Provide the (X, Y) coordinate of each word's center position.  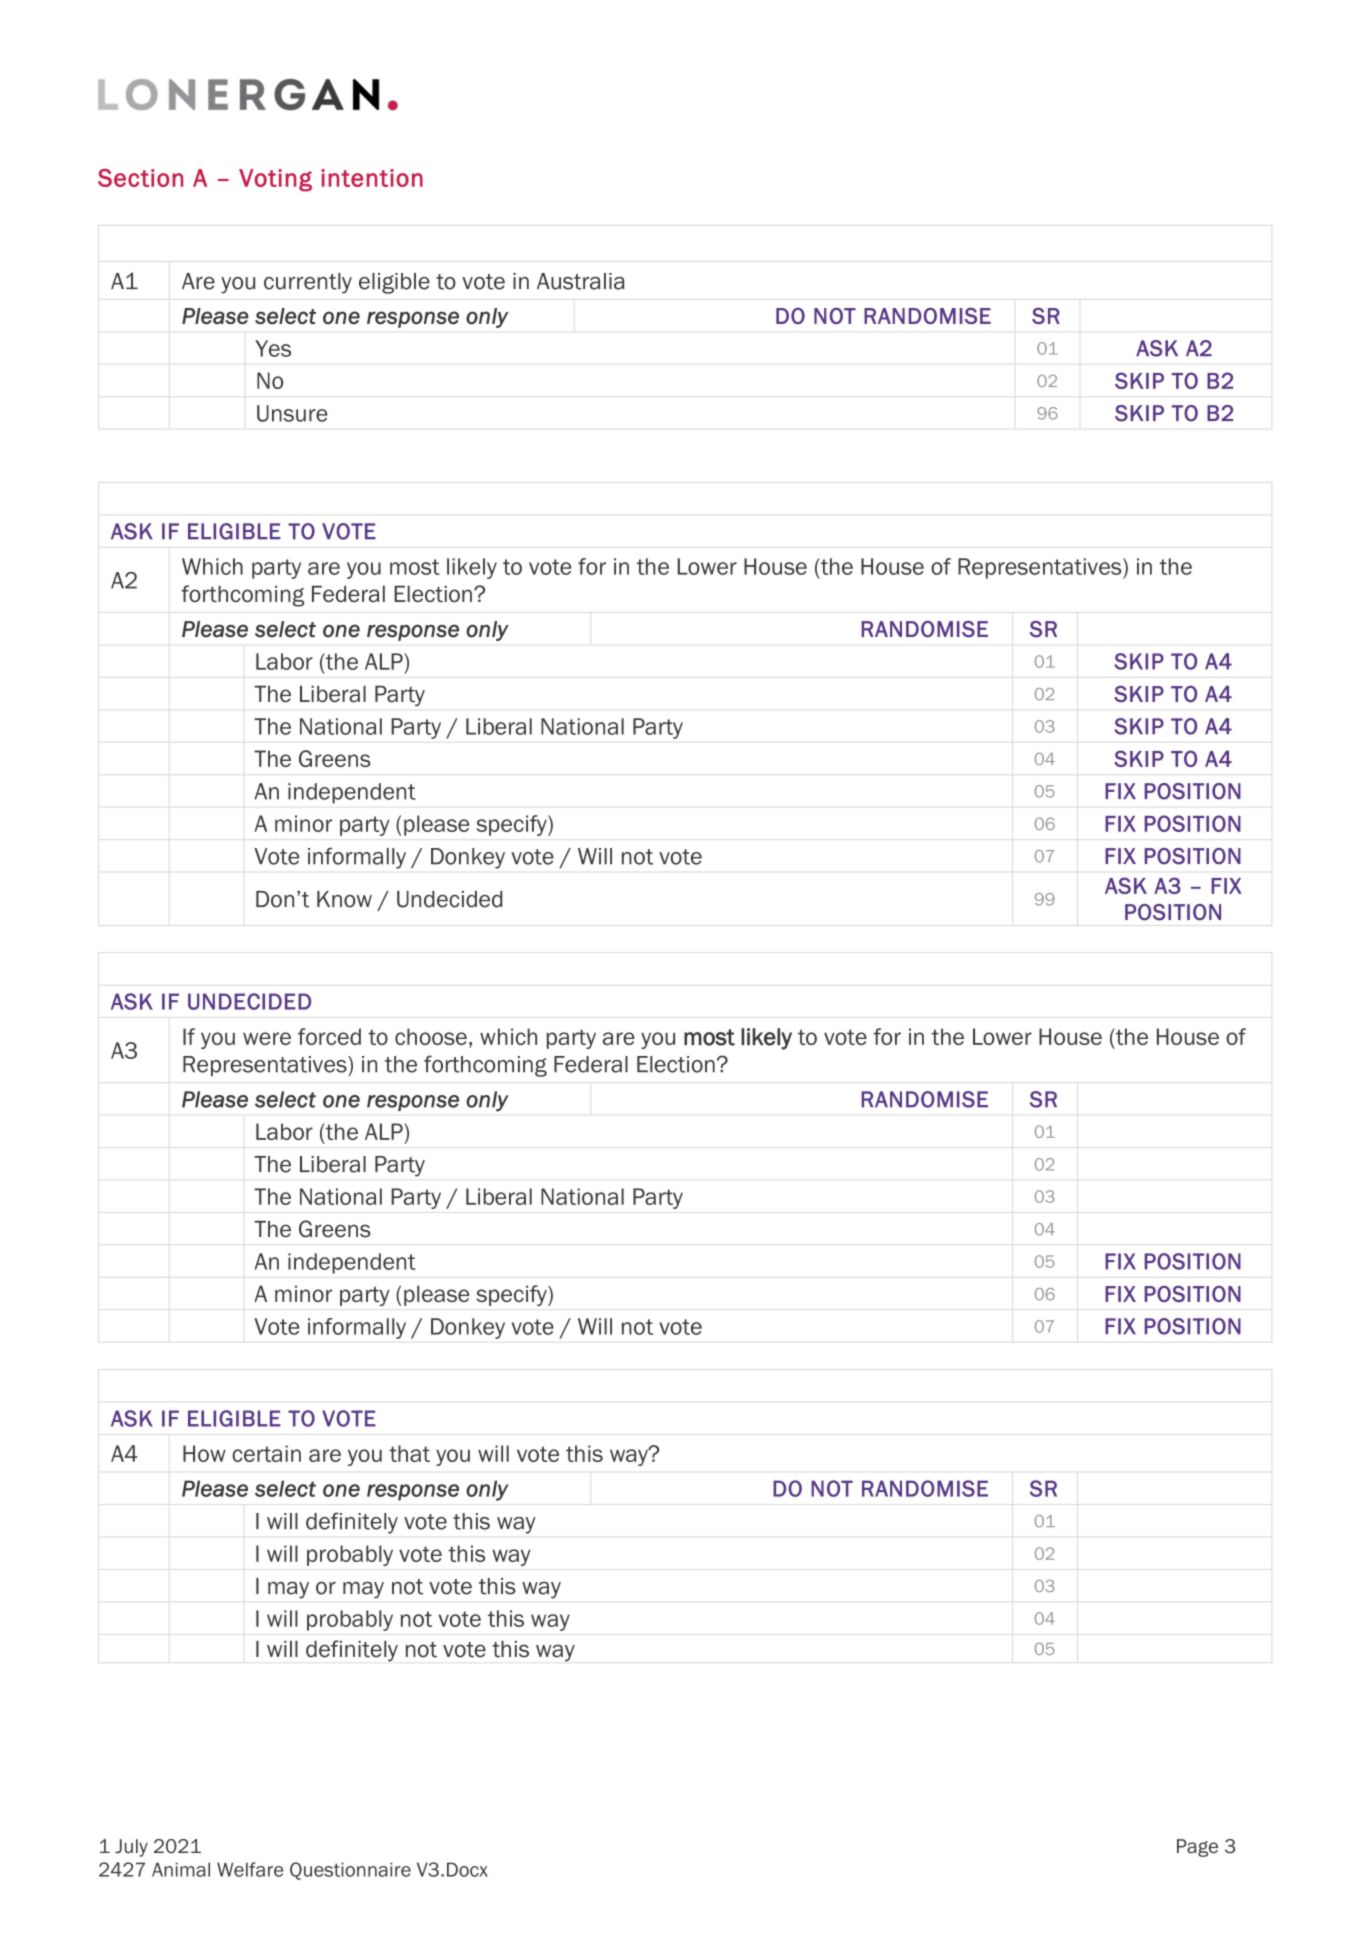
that (409, 1453)
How (204, 1453)
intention (372, 178)
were (267, 1038)
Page (1197, 1848)
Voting (275, 180)
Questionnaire (350, 1871)
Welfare (250, 1869)
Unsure (292, 413)
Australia (581, 281)
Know (344, 899)
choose (431, 1036)
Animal (181, 1869)
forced (329, 1036)
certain (266, 1453)
